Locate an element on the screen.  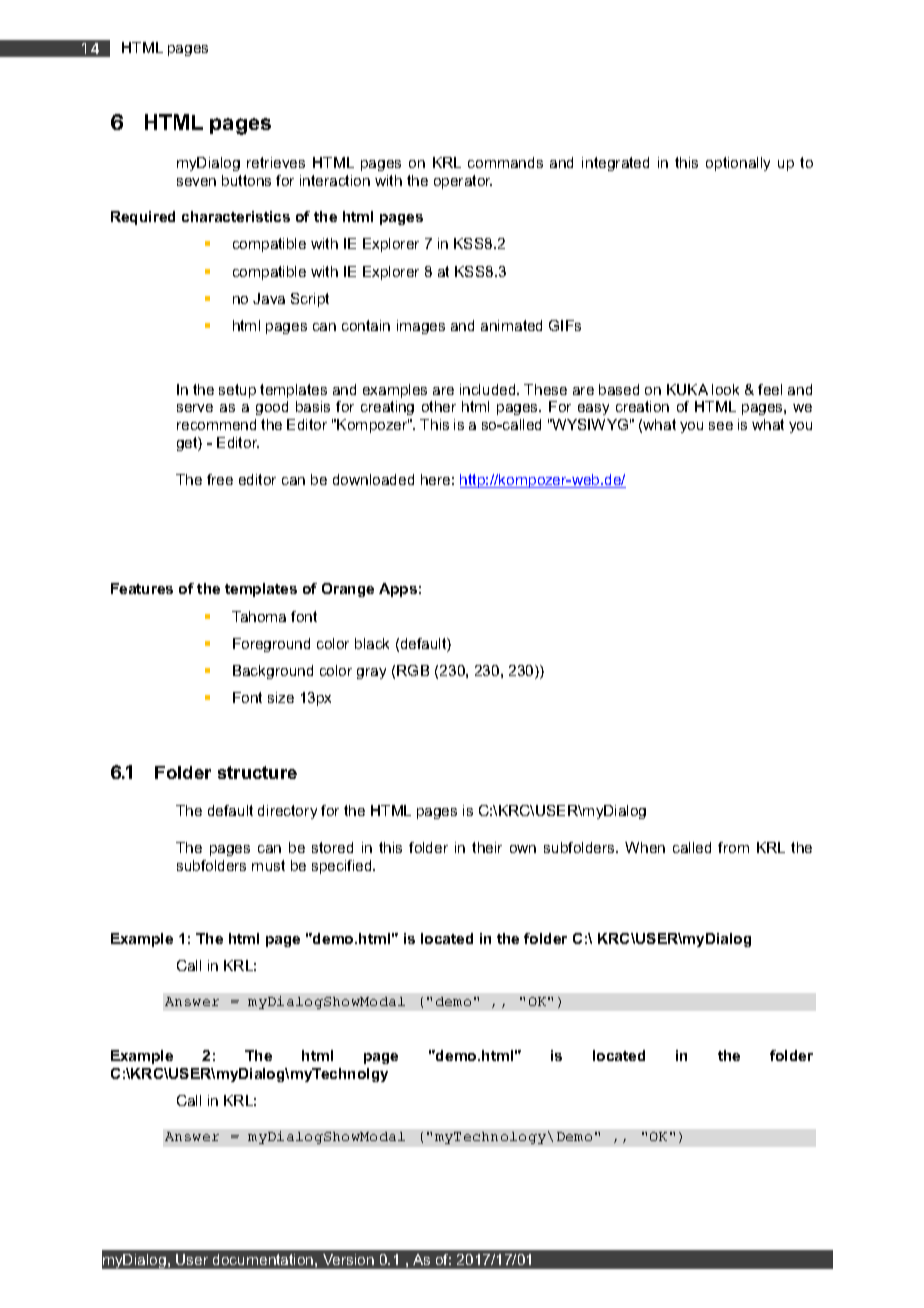
size is located at coordinates (281, 697).
